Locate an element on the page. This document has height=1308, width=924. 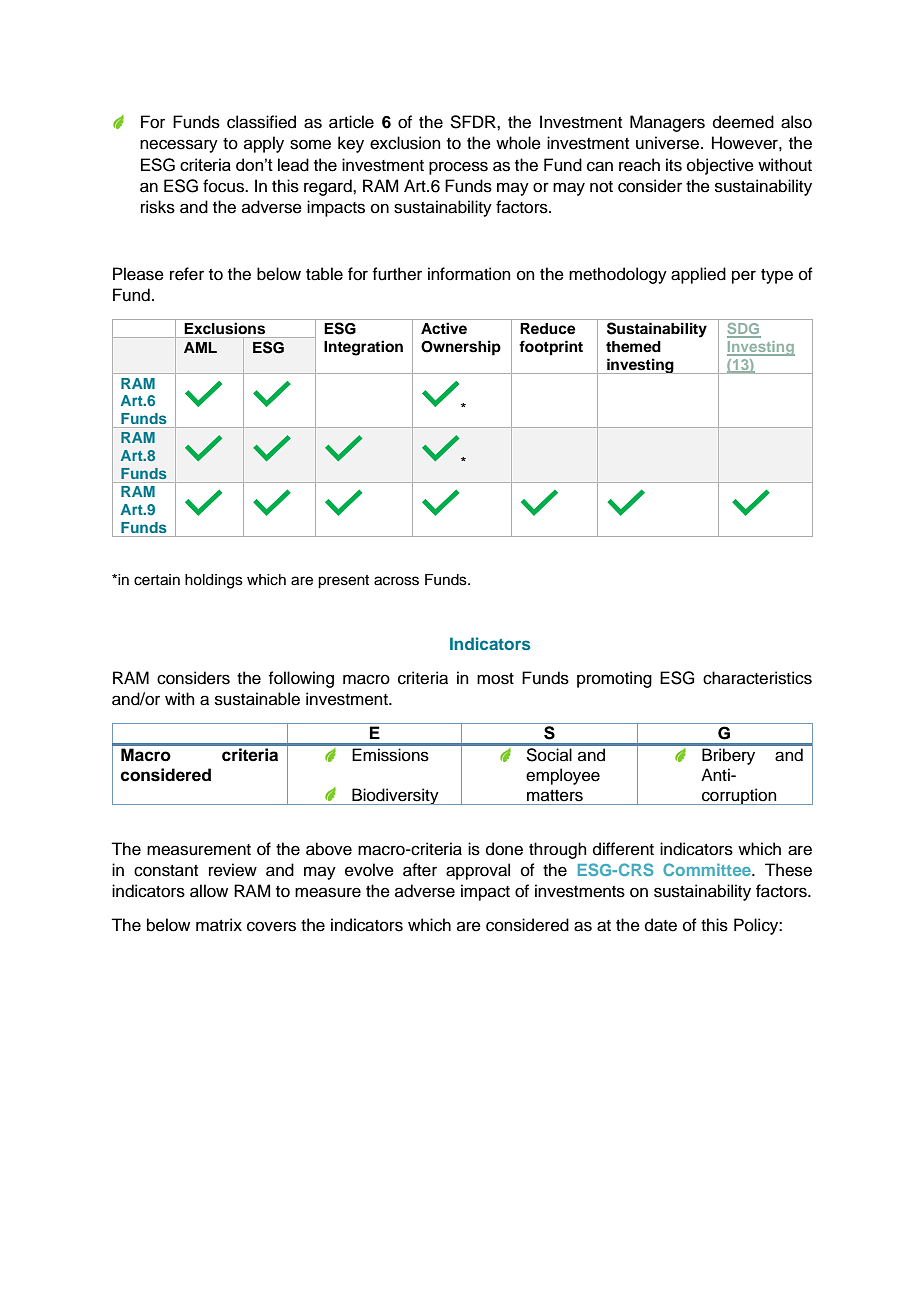
most is located at coordinates (495, 679).
